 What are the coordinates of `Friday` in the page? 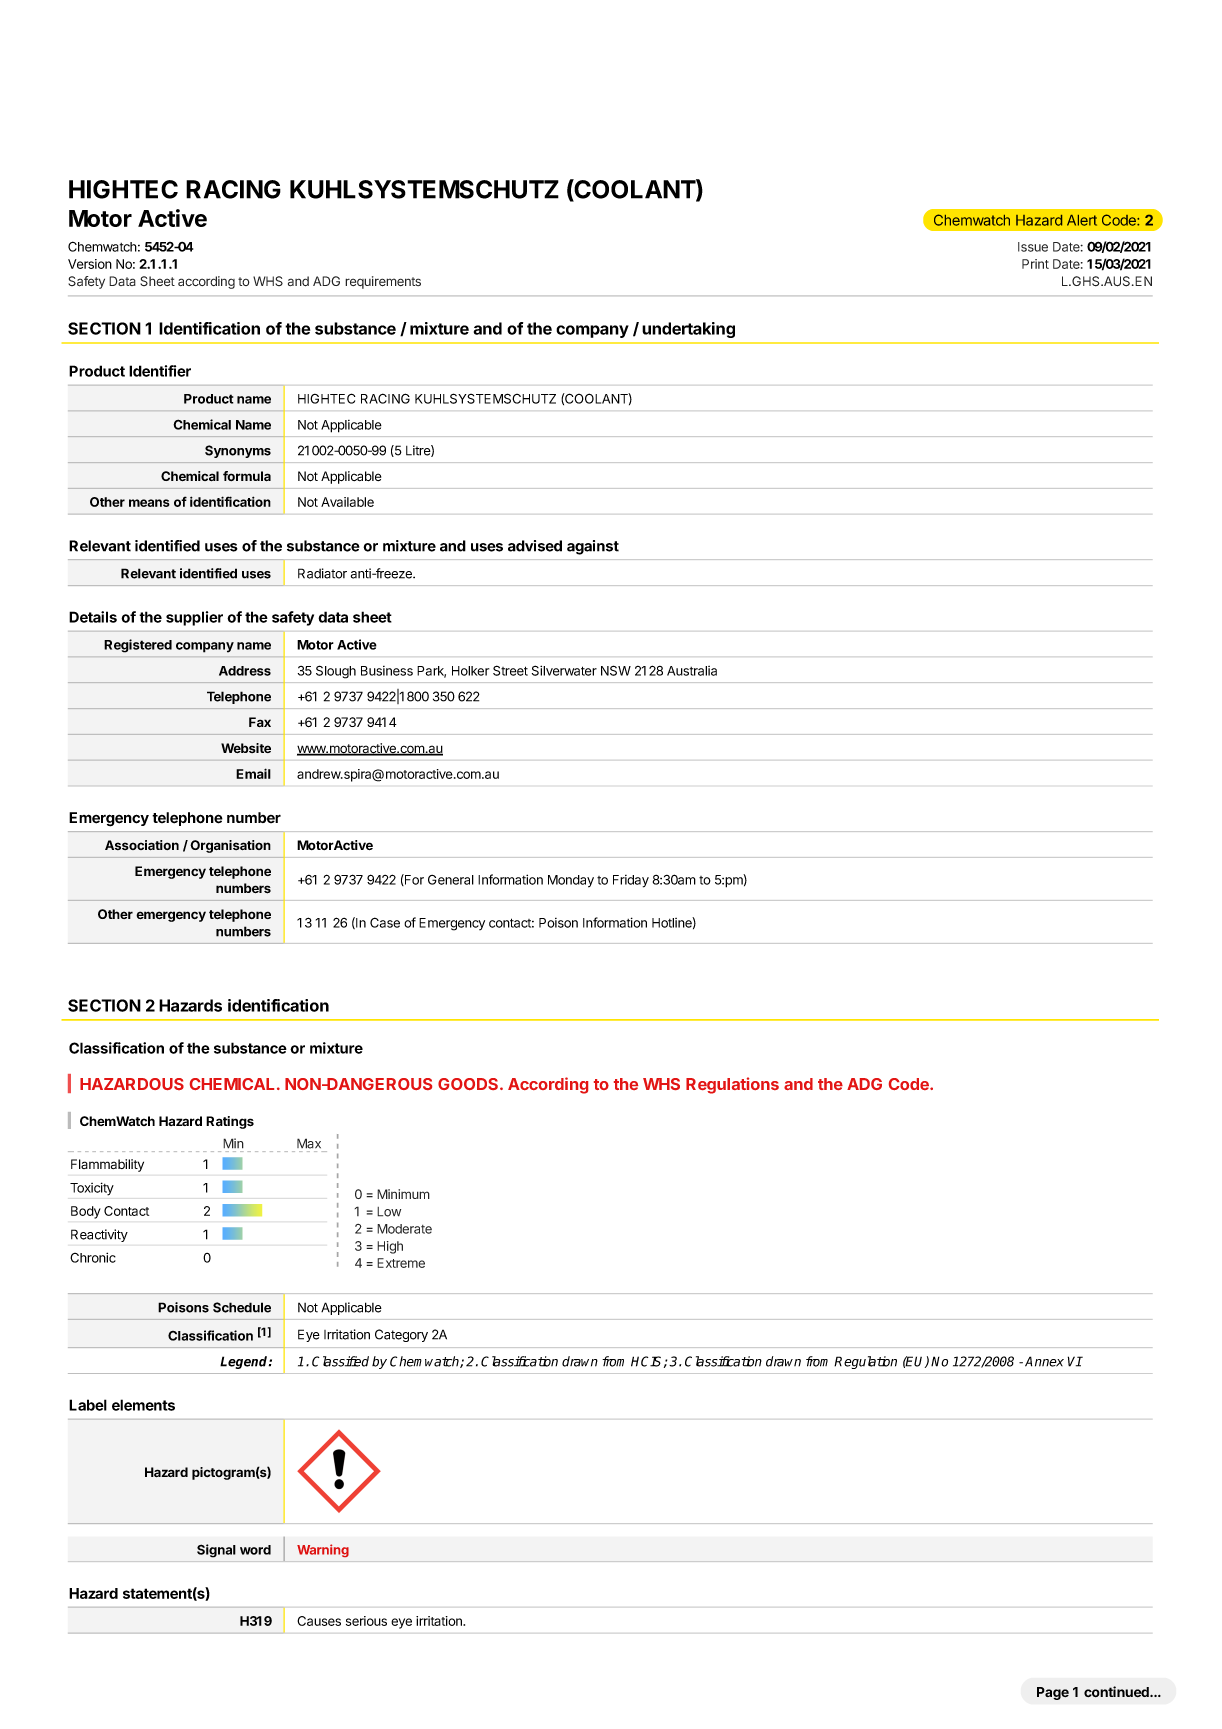 It's located at (631, 881).
